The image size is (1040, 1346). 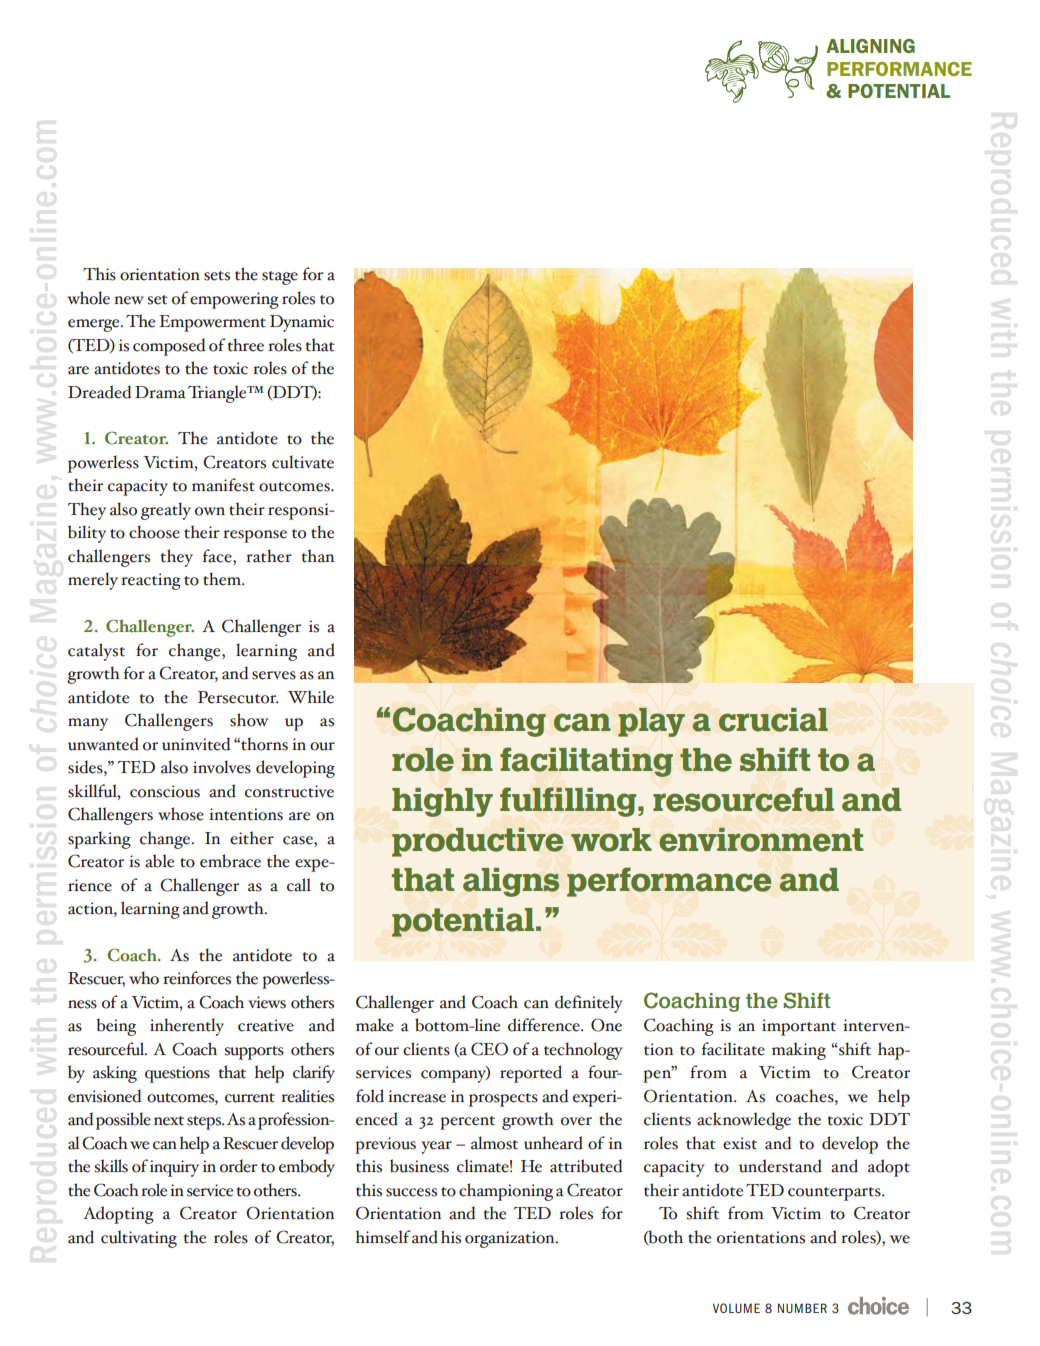 What do you see at coordinates (280, 278) in the screenshot?
I see `stage` at bounding box center [280, 278].
